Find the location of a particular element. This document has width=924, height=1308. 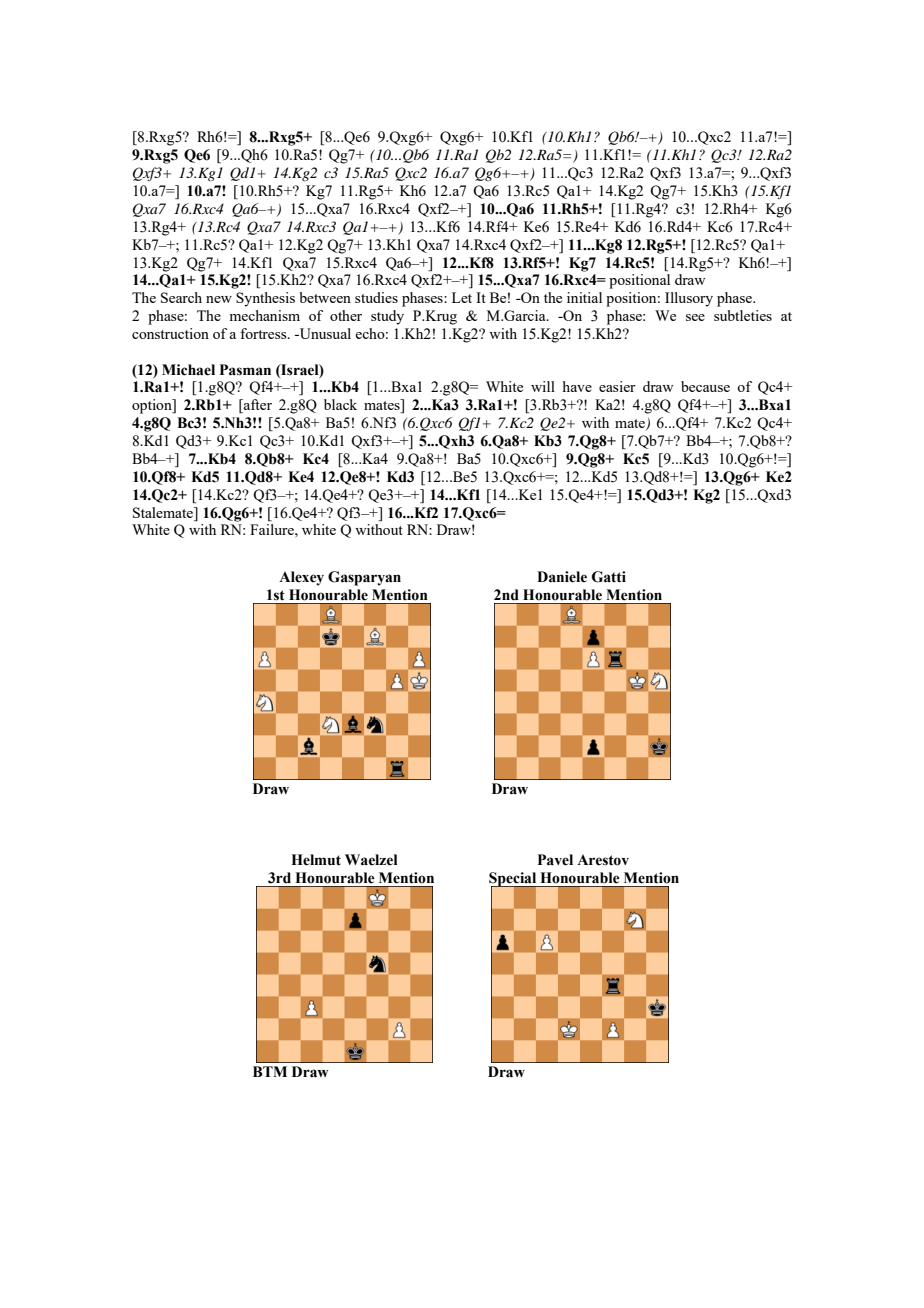

Daniele is located at coordinates (562, 577).
